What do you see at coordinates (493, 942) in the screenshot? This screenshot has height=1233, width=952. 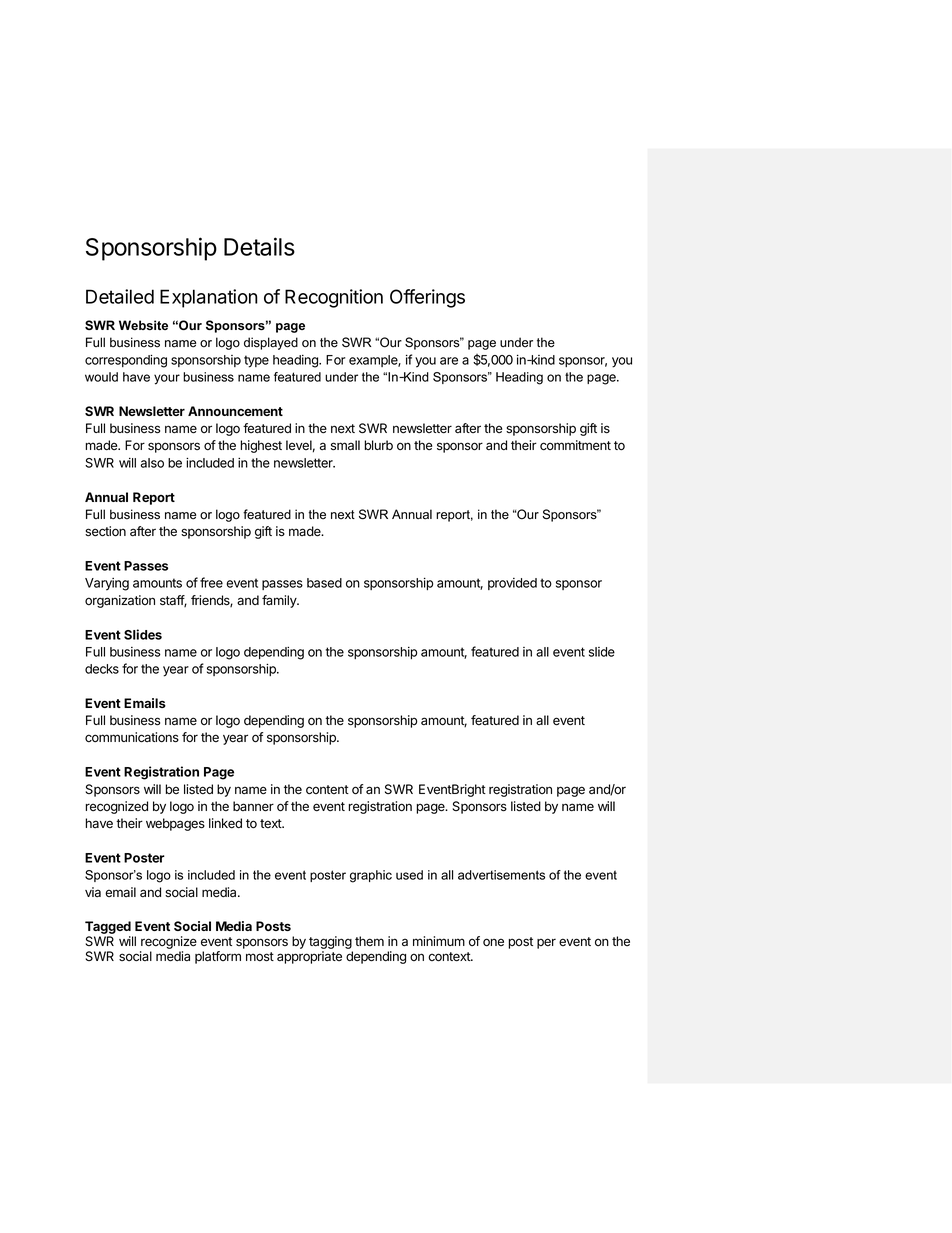 I see `one` at bounding box center [493, 942].
